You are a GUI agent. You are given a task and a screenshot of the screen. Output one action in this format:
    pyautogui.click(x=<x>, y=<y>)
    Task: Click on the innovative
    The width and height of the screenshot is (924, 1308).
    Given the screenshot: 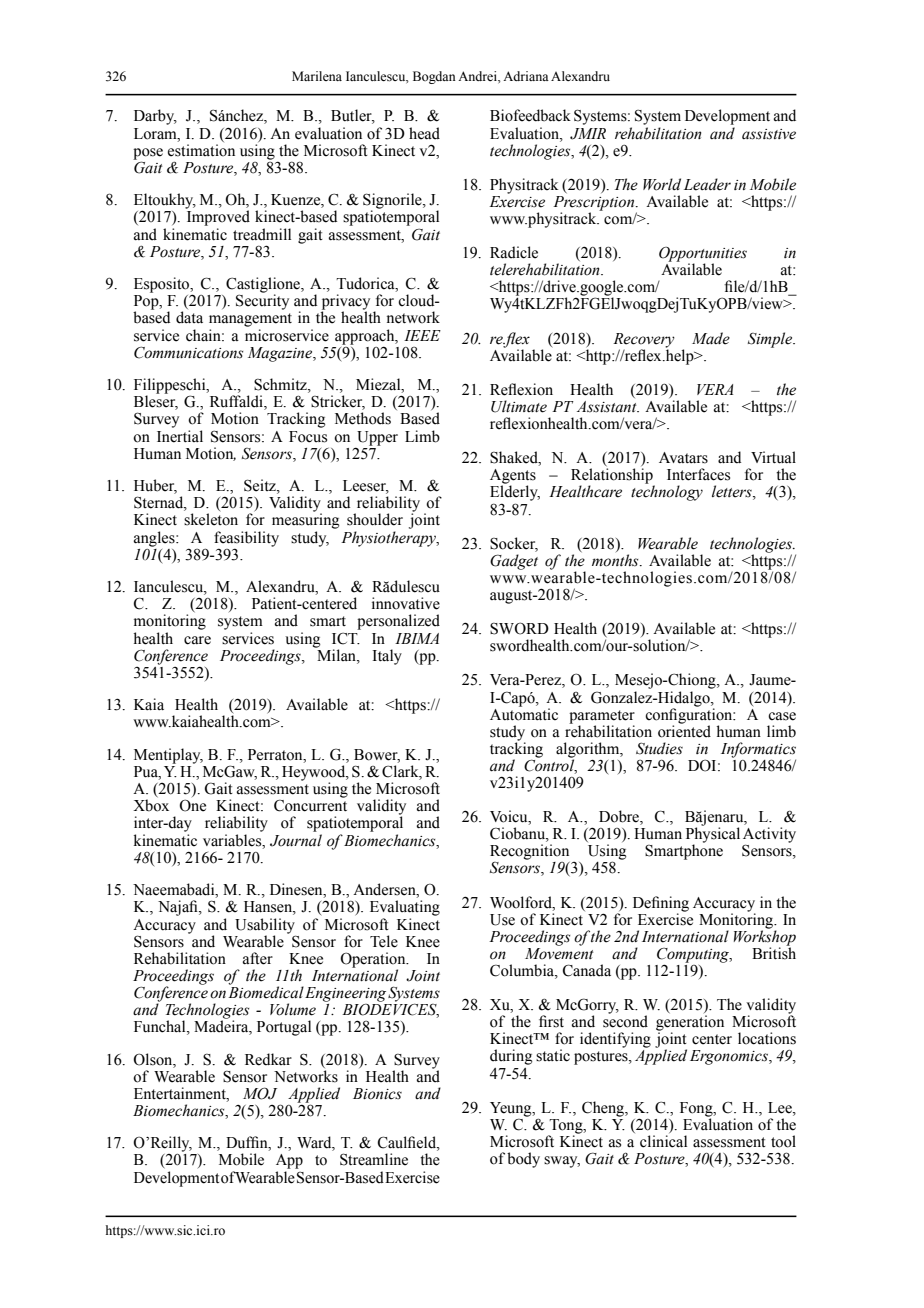 What is the action you would take?
    pyautogui.click(x=406, y=603)
